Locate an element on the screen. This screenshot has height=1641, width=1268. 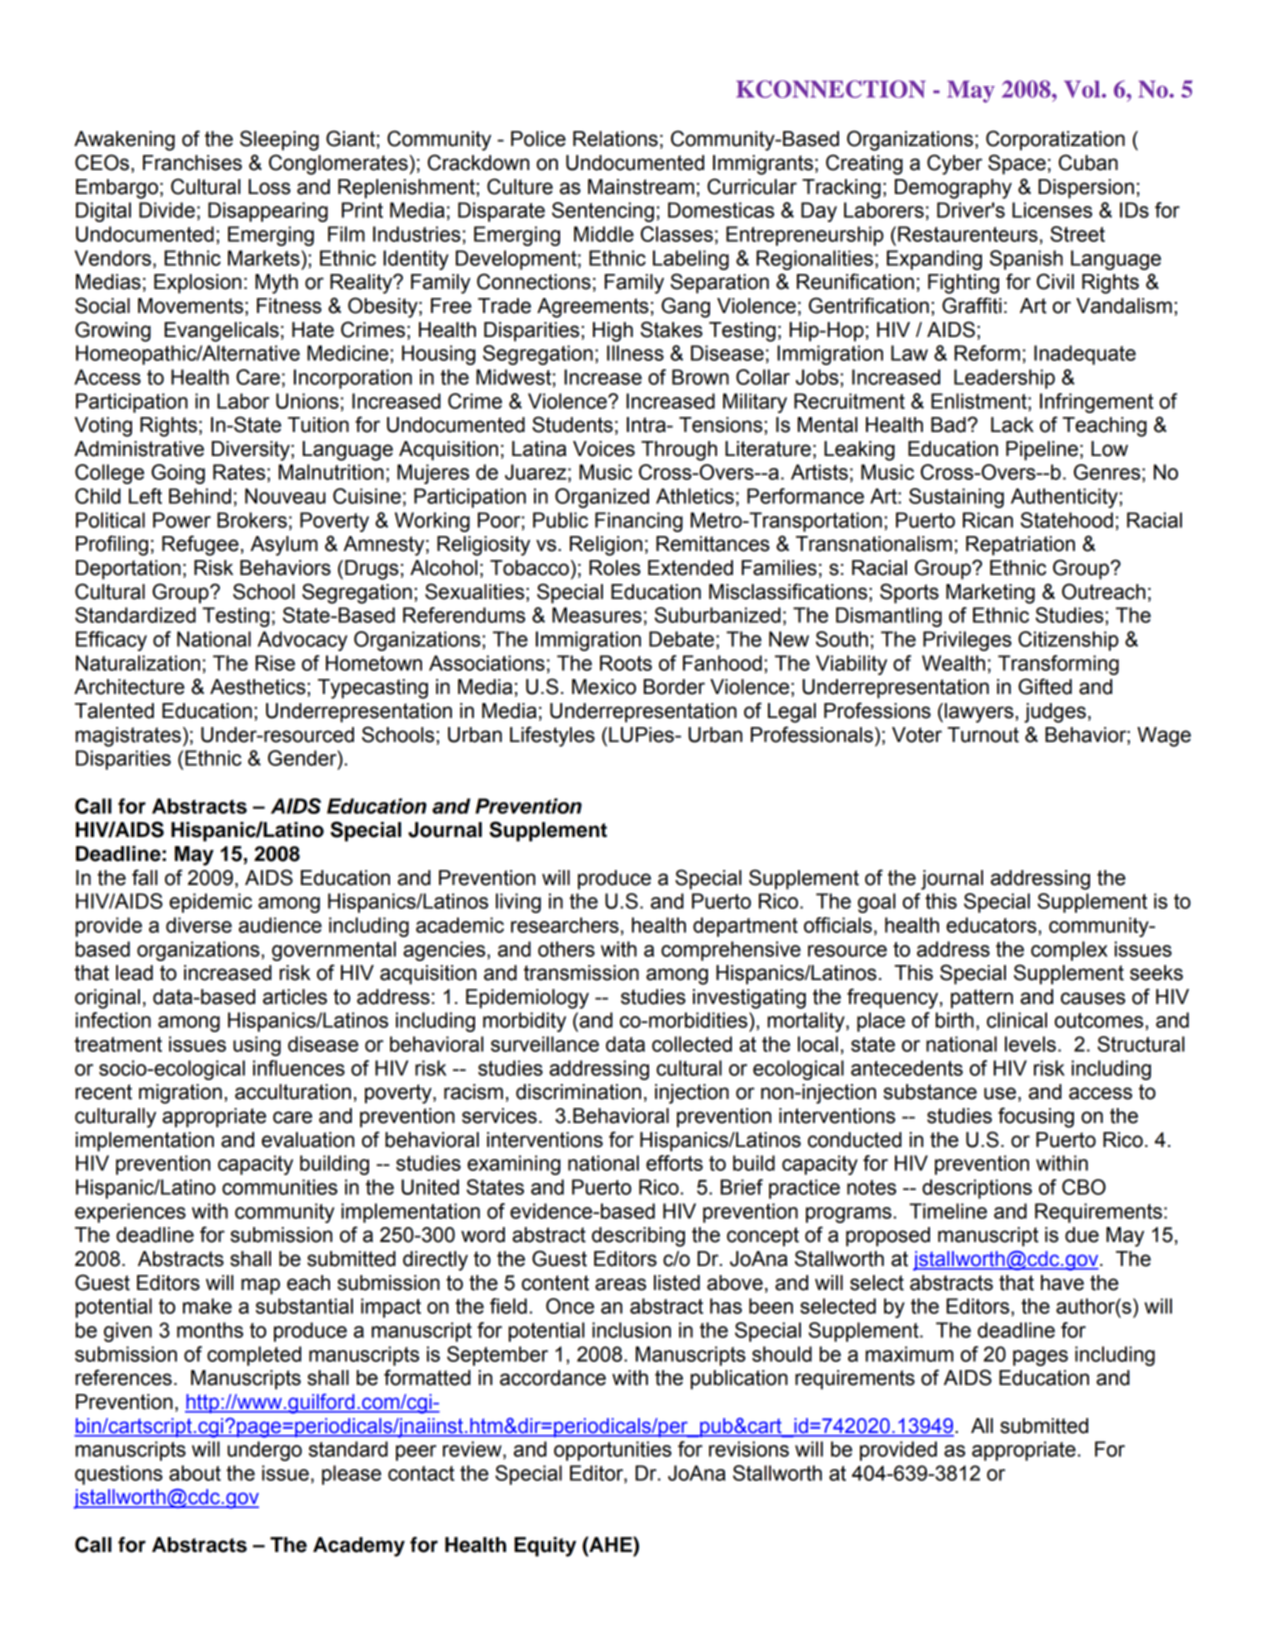
about is located at coordinates (195, 1473).
